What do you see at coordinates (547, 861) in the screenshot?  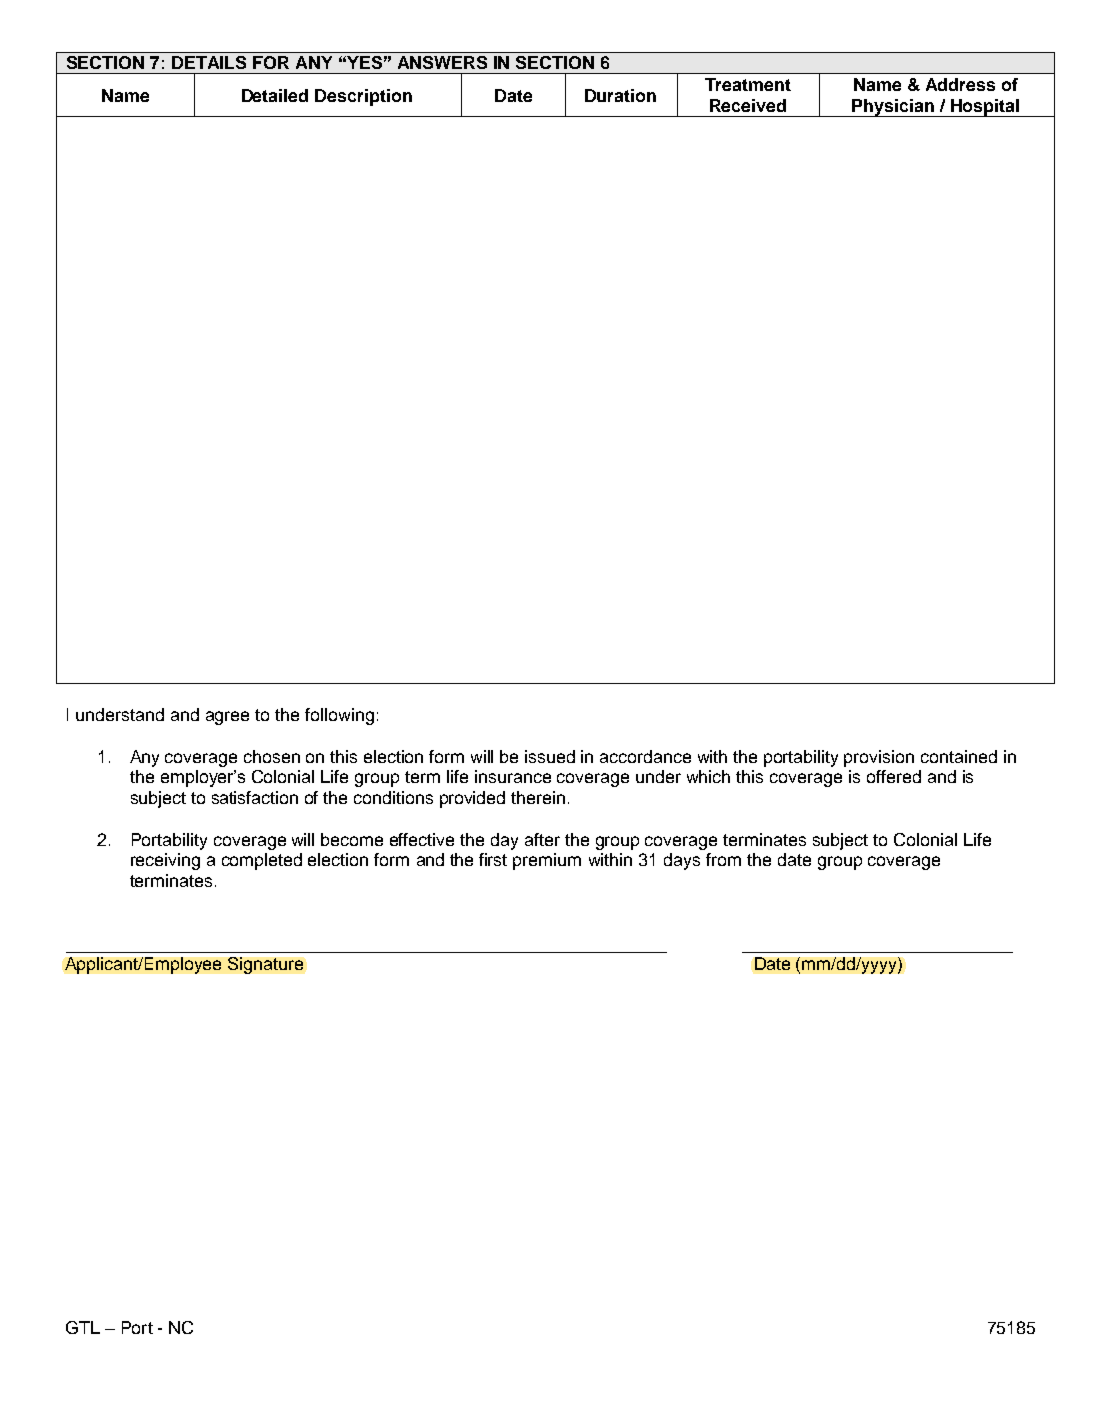 I see `premium` at bounding box center [547, 861].
